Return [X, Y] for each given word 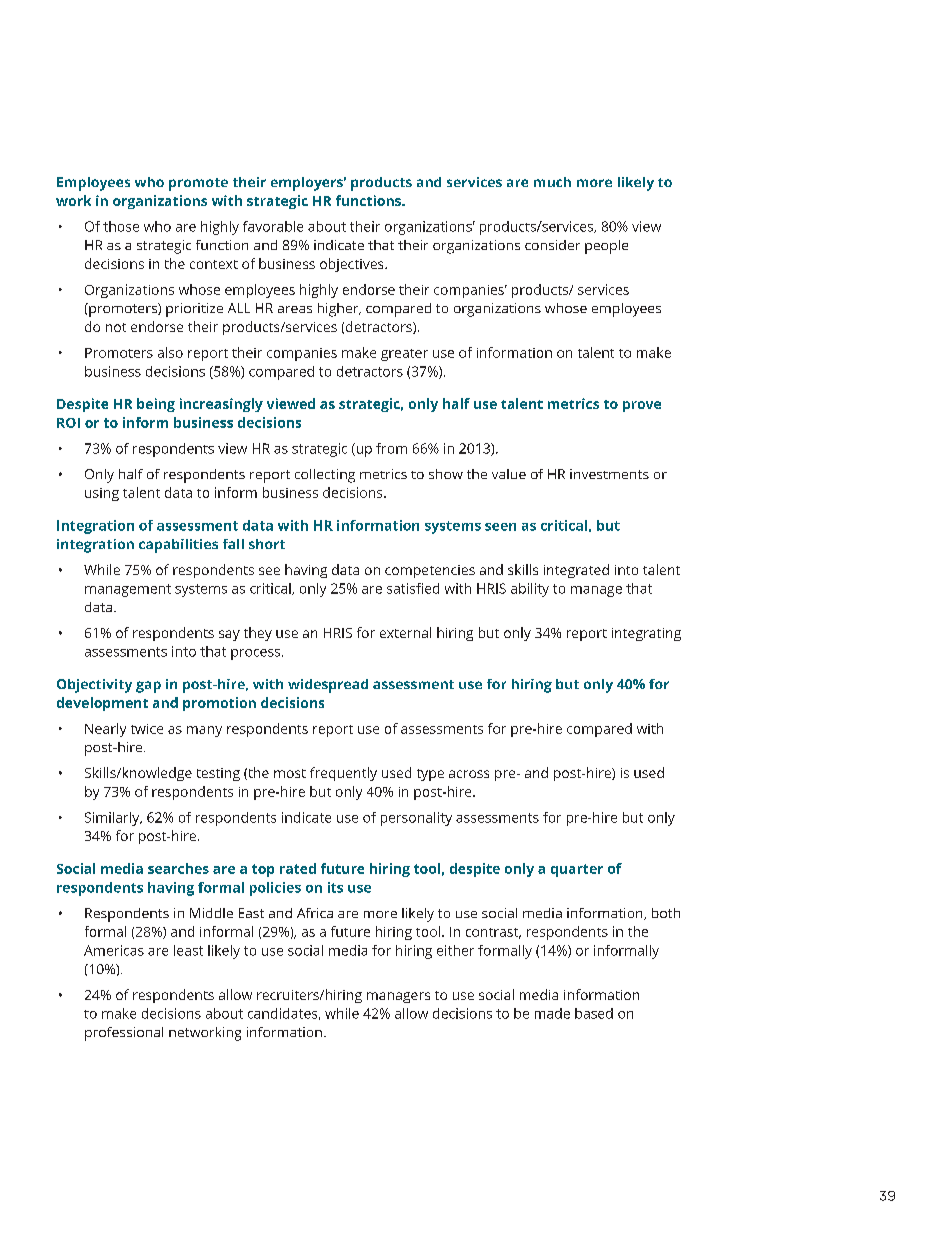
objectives [353, 265]
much [552, 182]
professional [124, 1034]
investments [609, 474]
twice [147, 729]
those [121, 226]
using [102, 494]
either [455, 950]
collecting [325, 476]
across [469, 774]
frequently [343, 774]
